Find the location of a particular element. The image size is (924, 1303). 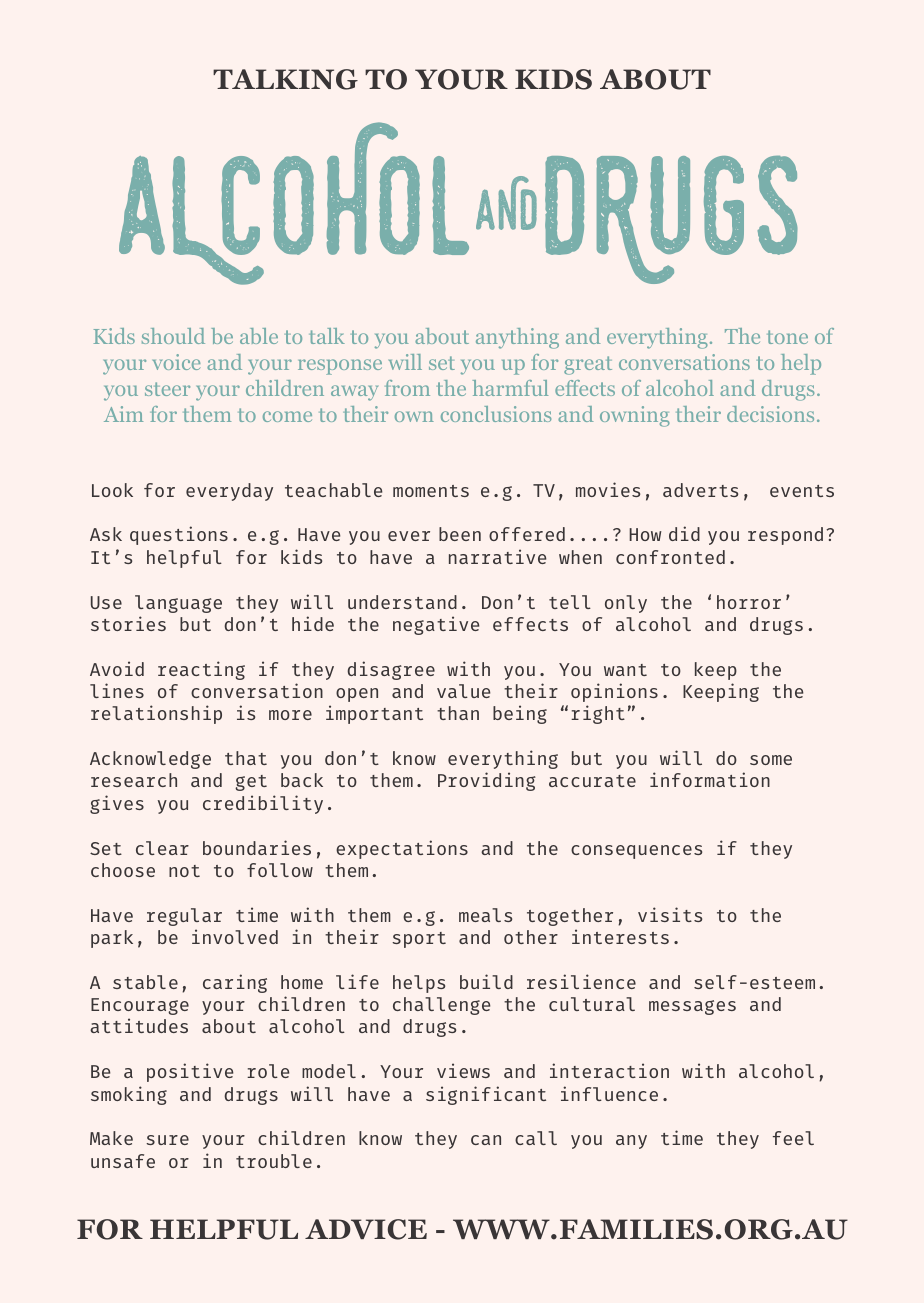

messages is located at coordinates (692, 1007).
